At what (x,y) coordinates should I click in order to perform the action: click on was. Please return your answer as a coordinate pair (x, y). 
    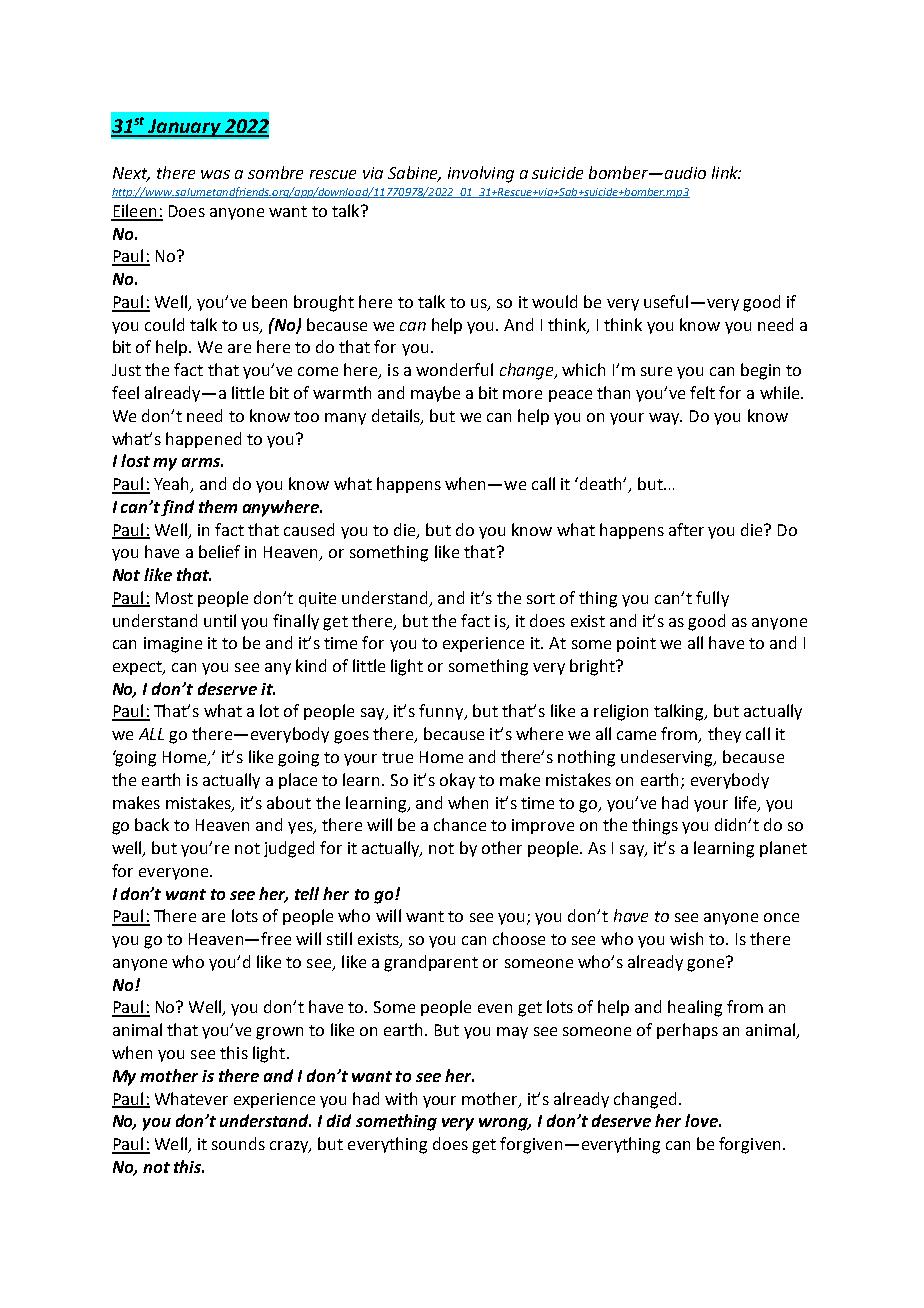
    Looking at the image, I should click on (215, 174).
